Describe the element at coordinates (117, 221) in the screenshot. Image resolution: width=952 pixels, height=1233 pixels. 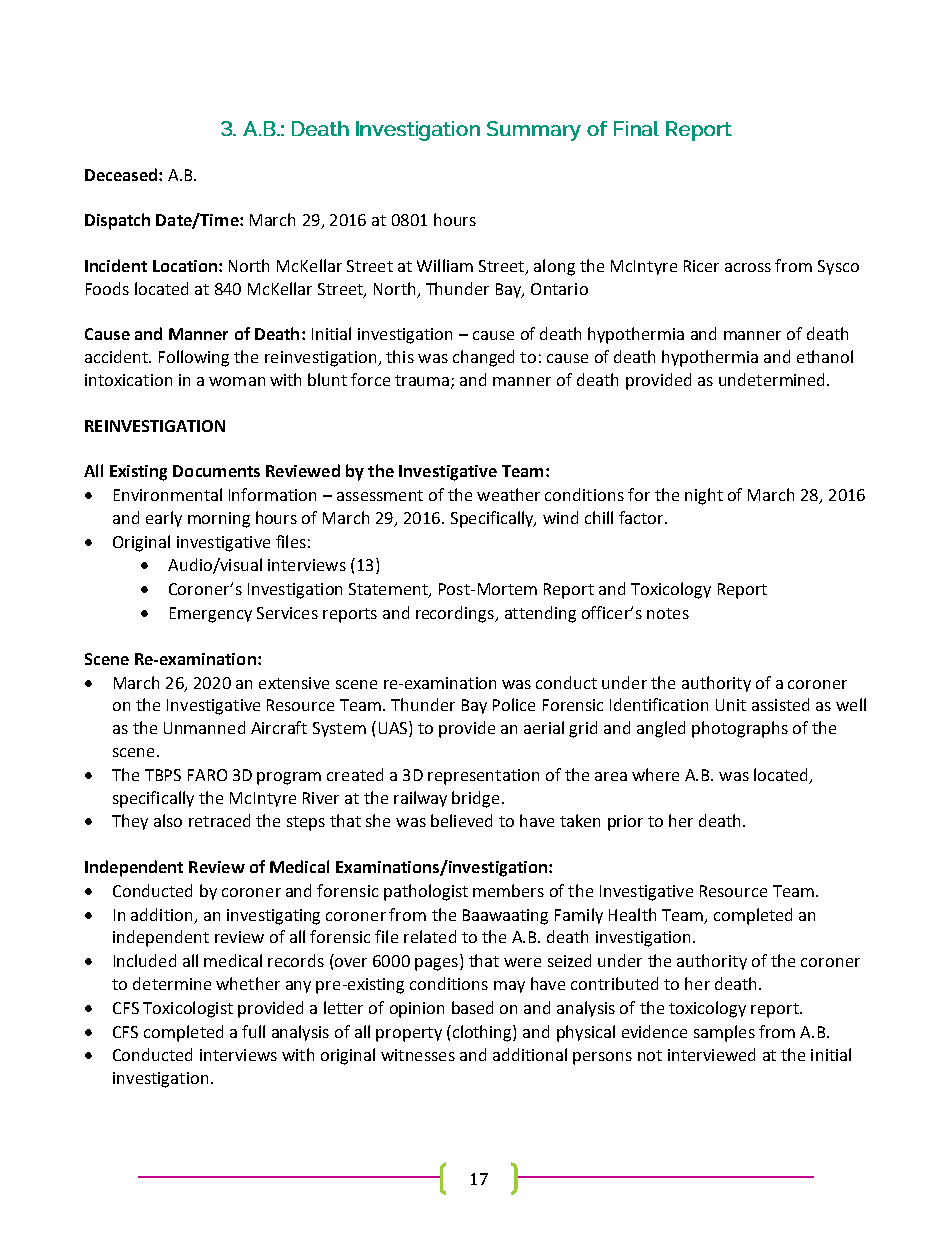
I see `Dispatch` at that location.
